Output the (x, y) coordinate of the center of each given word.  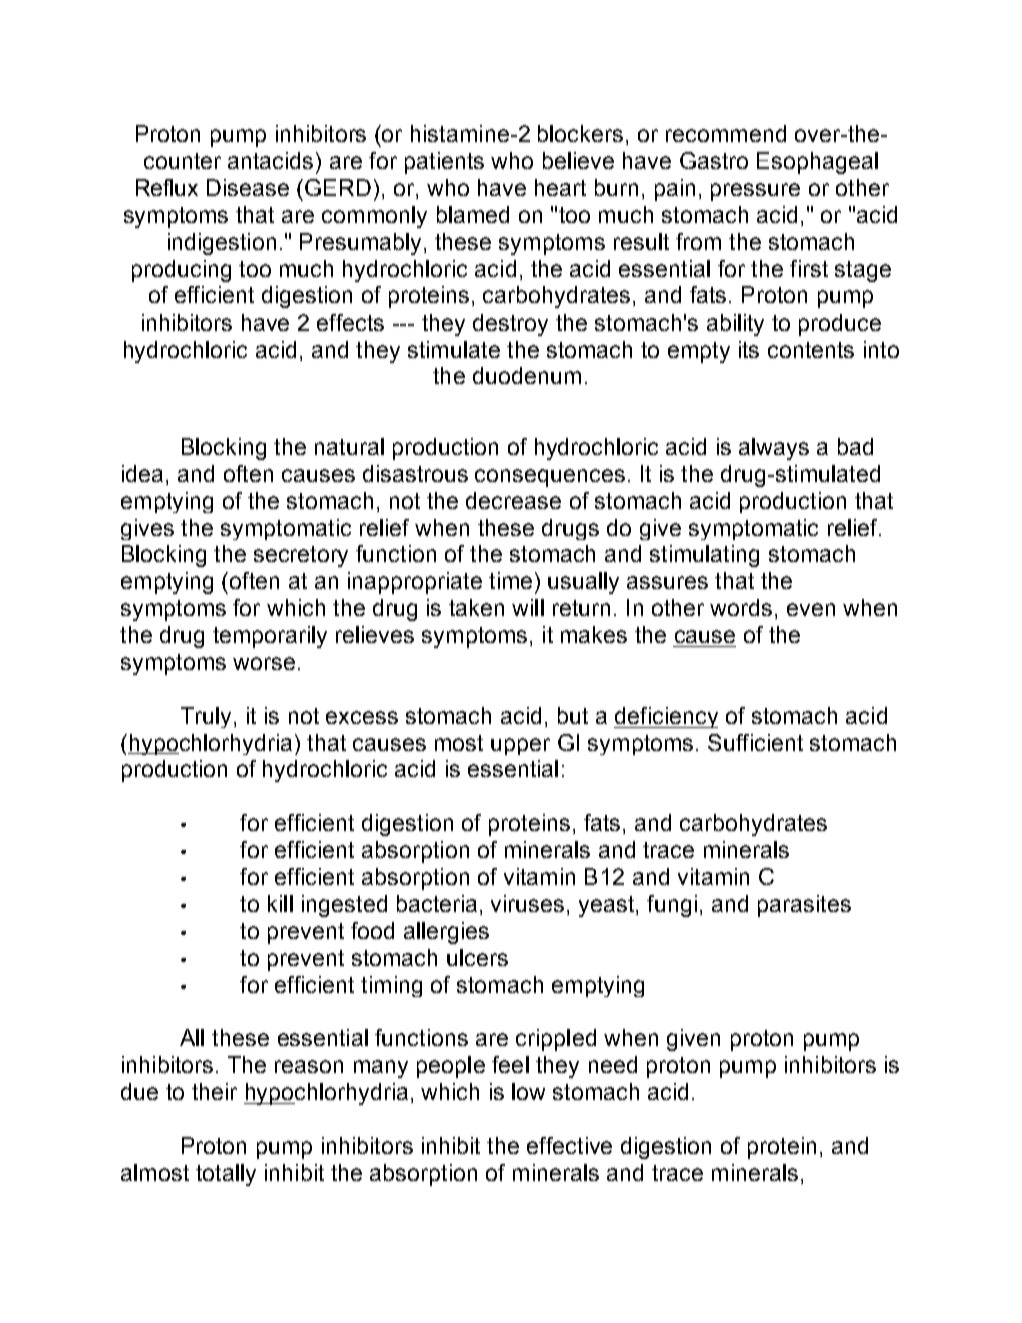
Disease (248, 187)
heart (560, 187)
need (613, 1064)
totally (226, 1175)
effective (569, 1145)
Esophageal (817, 163)
